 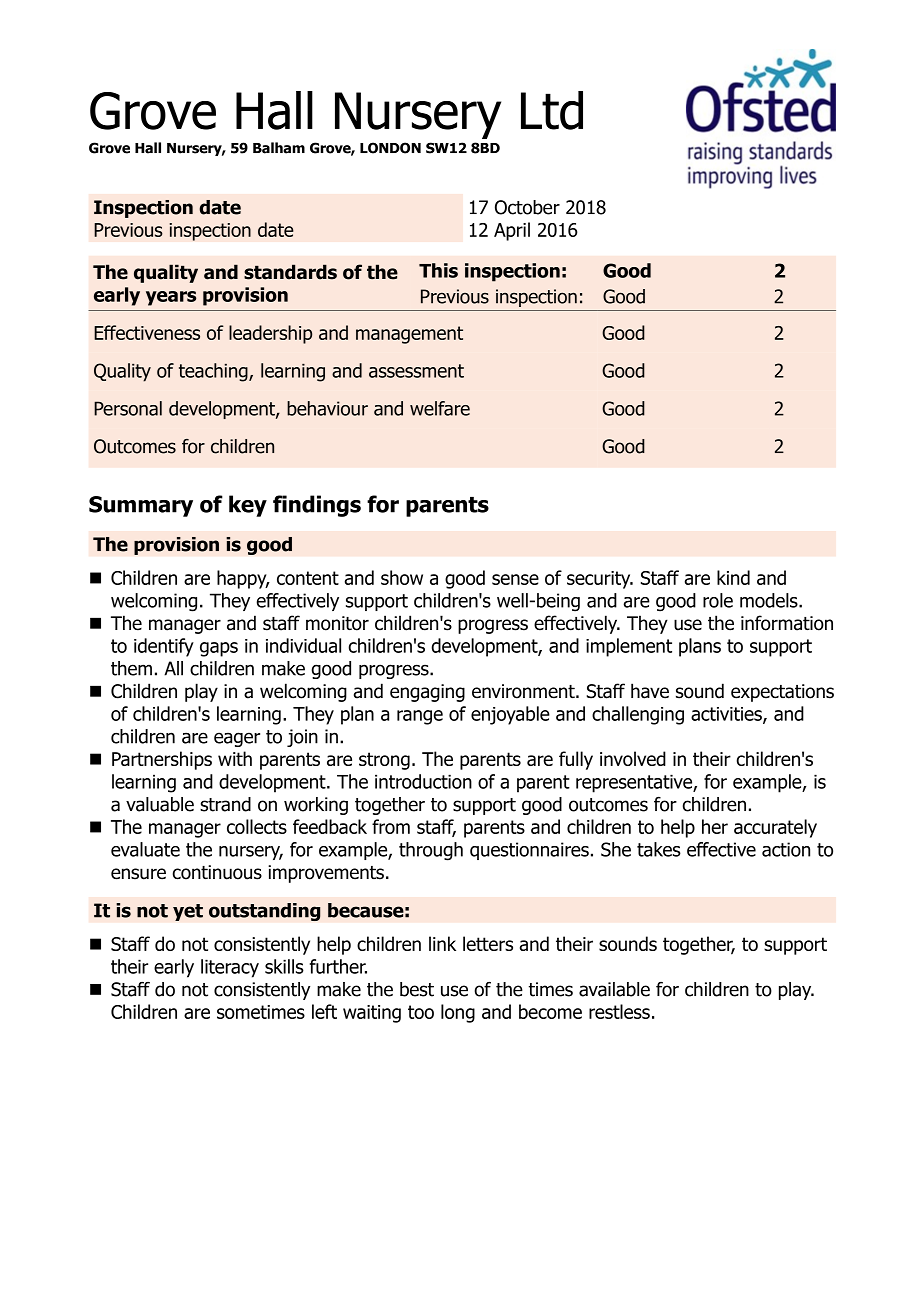 I want to click on long, so click(x=458, y=1013).
